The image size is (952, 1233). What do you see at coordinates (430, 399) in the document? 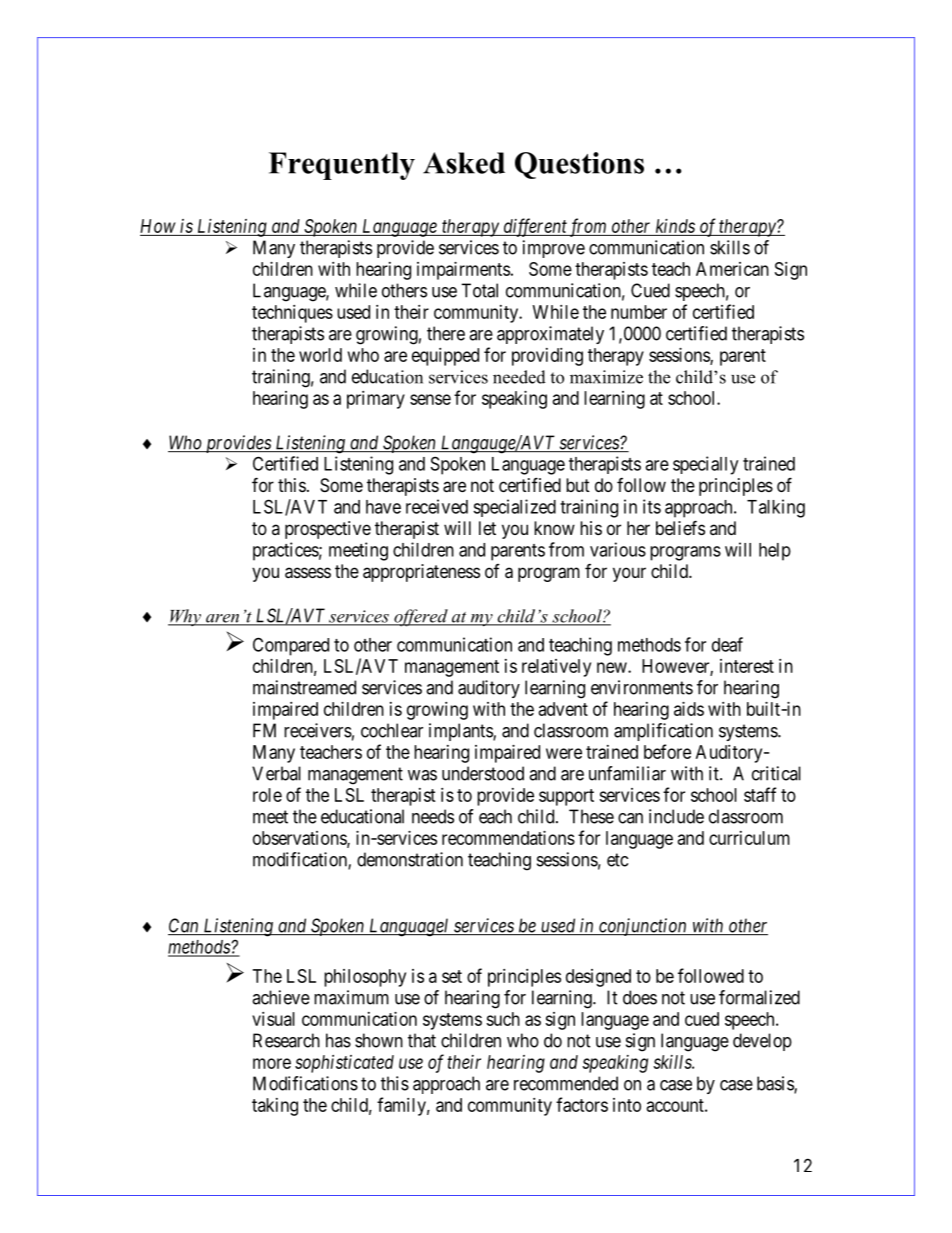
I see `sense` at bounding box center [430, 399].
